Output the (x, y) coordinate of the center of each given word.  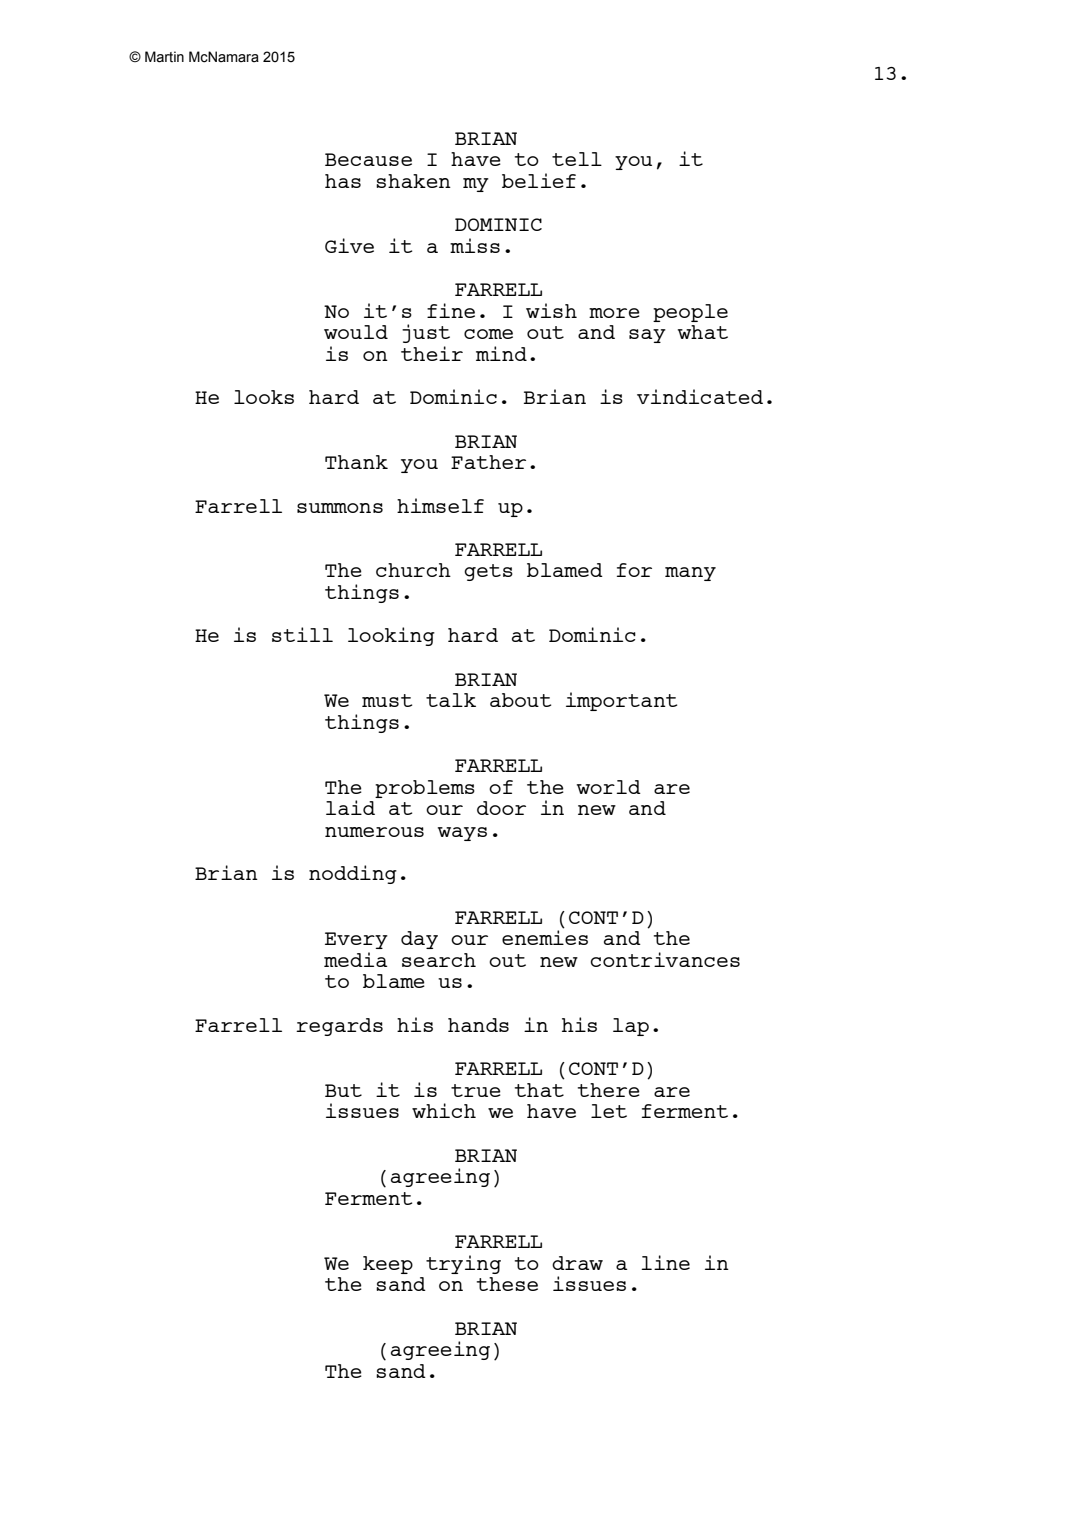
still (302, 634)
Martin (164, 57)
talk (451, 700)
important (621, 701)
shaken (413, 181)
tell (577, 159)
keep (388, 1265)
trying (463, 1264)
